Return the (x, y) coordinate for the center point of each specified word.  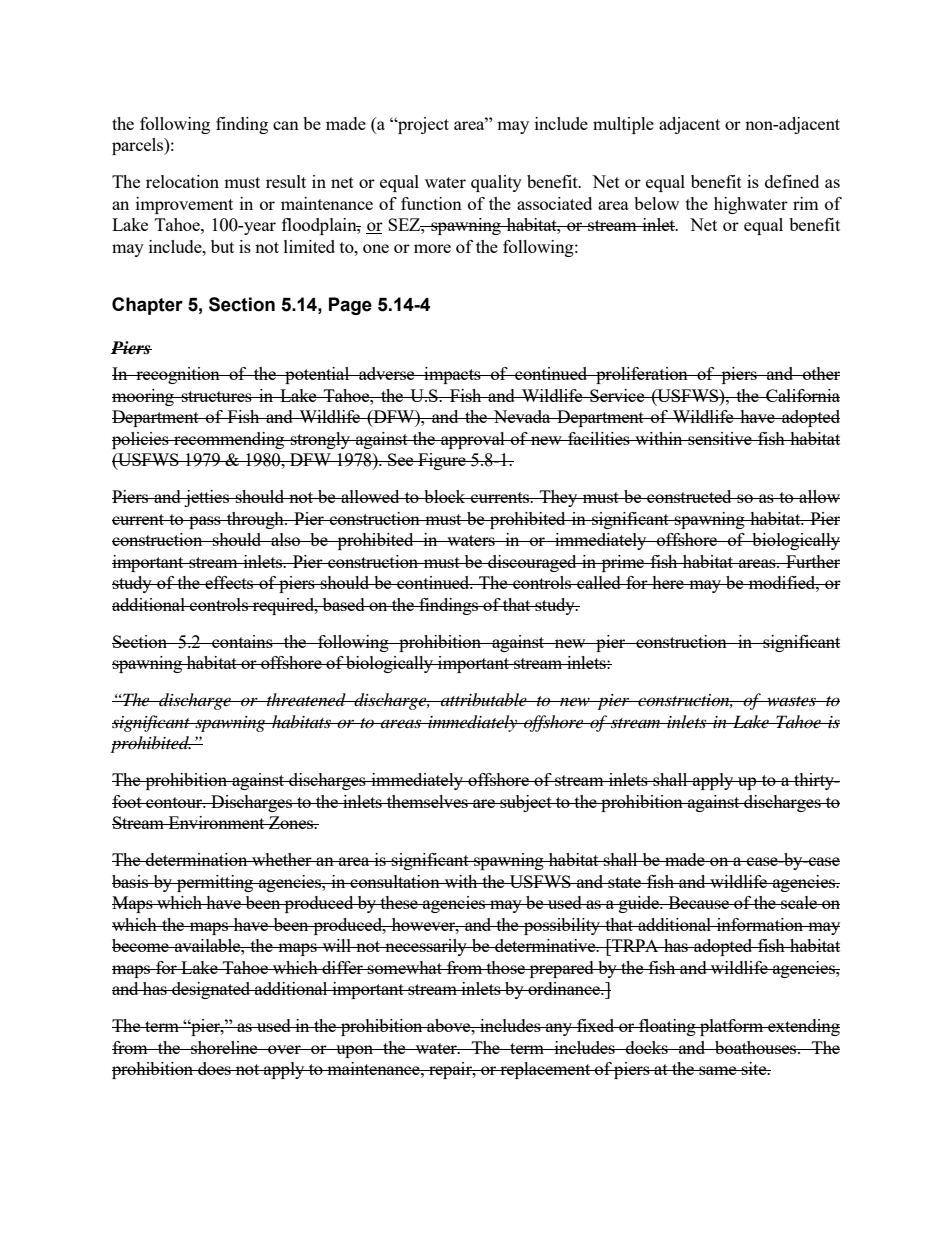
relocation (182, 181)
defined (792, 181)
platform (732, 1027)
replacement (545, 1070)
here (668, 582)
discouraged (532, 563)
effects (229, 582)
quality (496, 183)
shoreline (224, 1047)
